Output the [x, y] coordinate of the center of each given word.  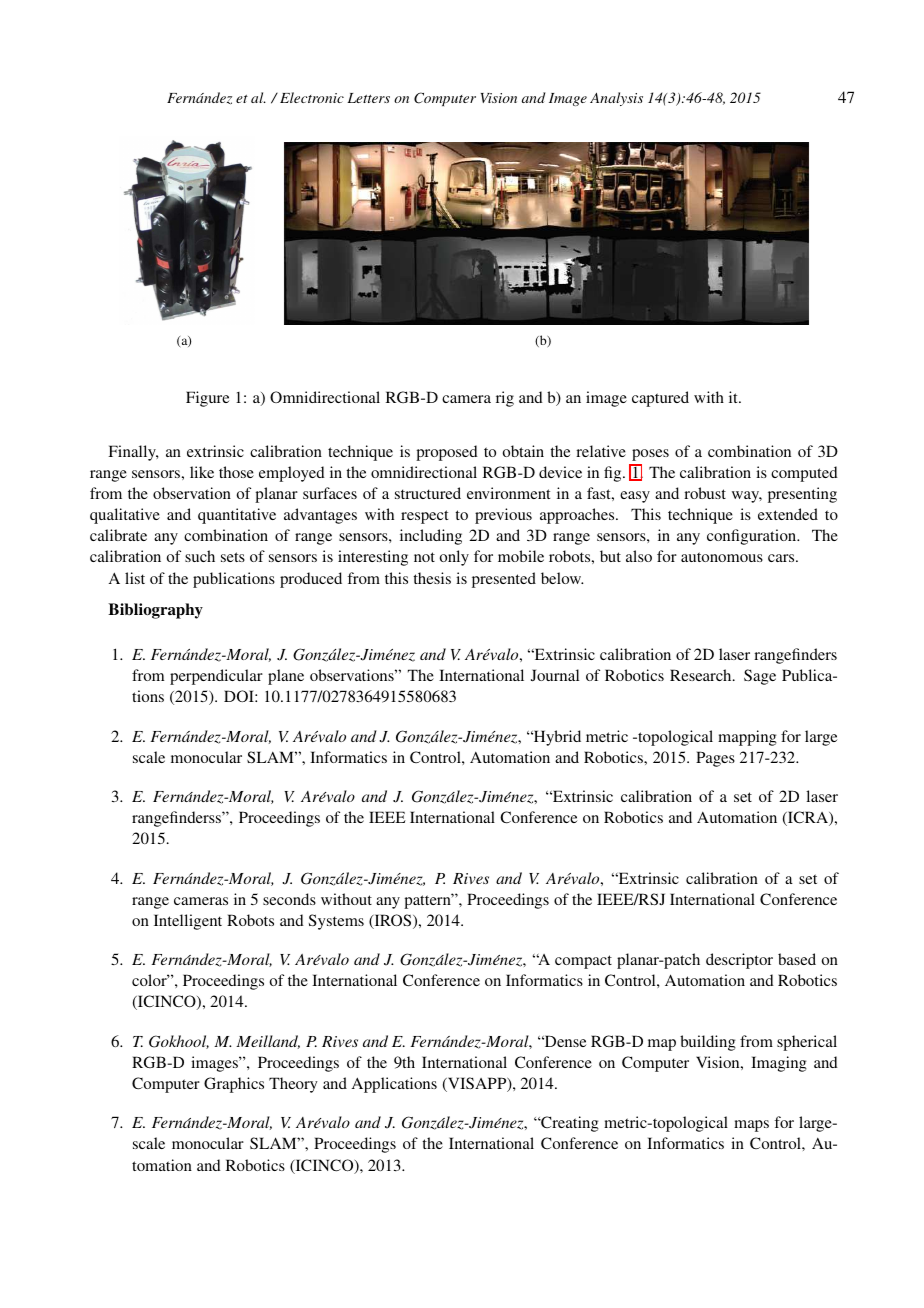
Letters [368, 98]
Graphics [234, 1085]
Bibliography [155, 611]
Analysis [616, 99]
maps [751, 1126]
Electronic [312, 97]
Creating [569, 1124]
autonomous [722, 557]
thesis [432, 578]
